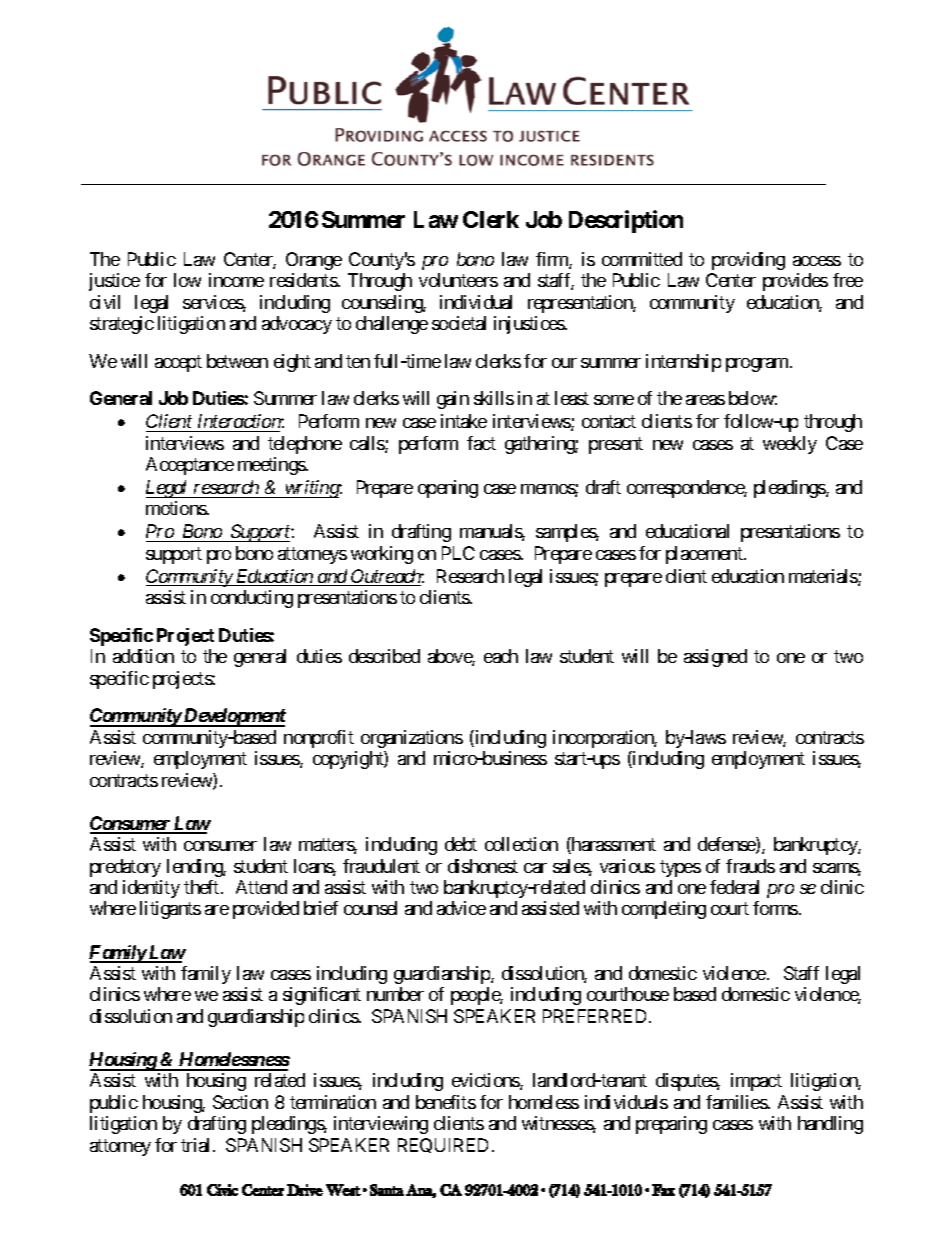 The width and height of the image is (952, 1233). Describe the element at coordinates (459, 323) in the image. I see `societal` at that location.
